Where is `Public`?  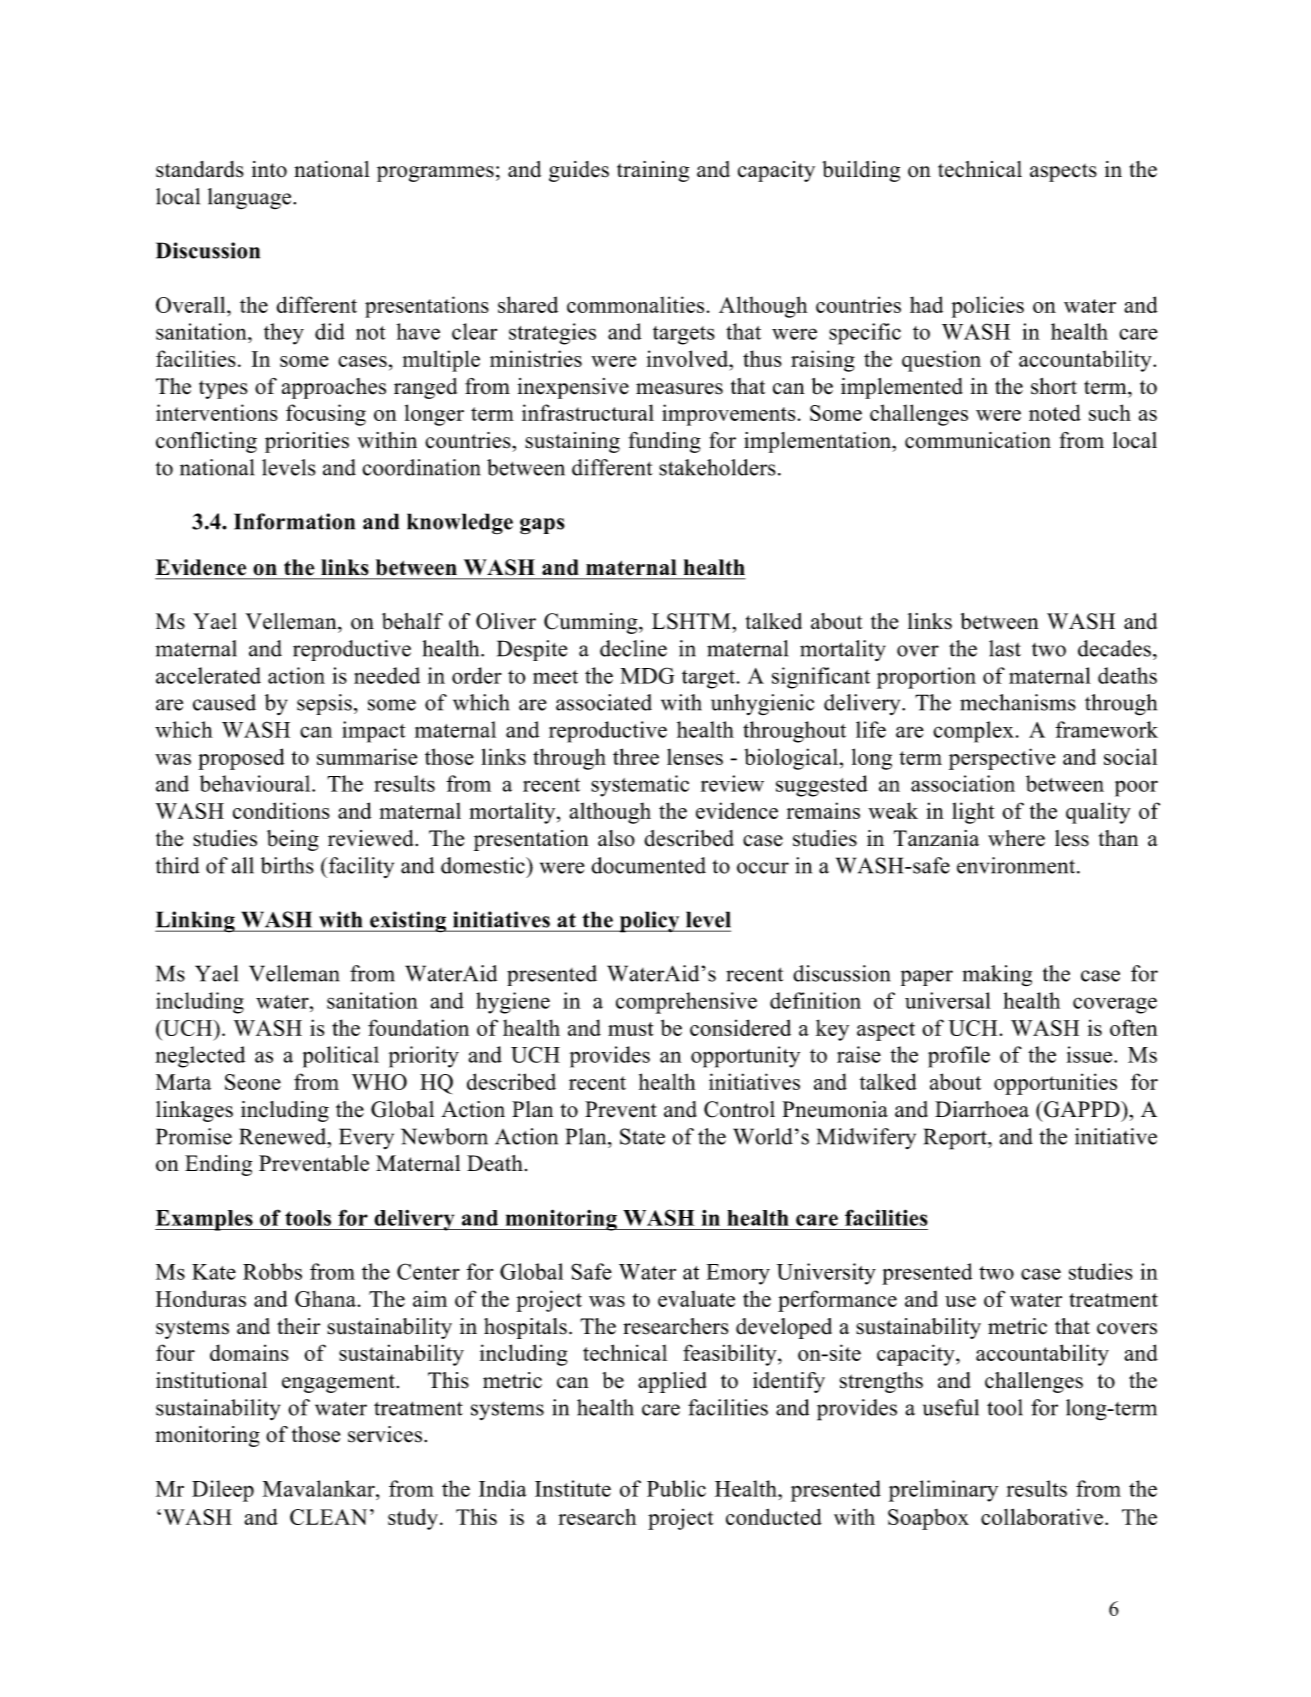
Public is located at coordinates (676, 1488).
